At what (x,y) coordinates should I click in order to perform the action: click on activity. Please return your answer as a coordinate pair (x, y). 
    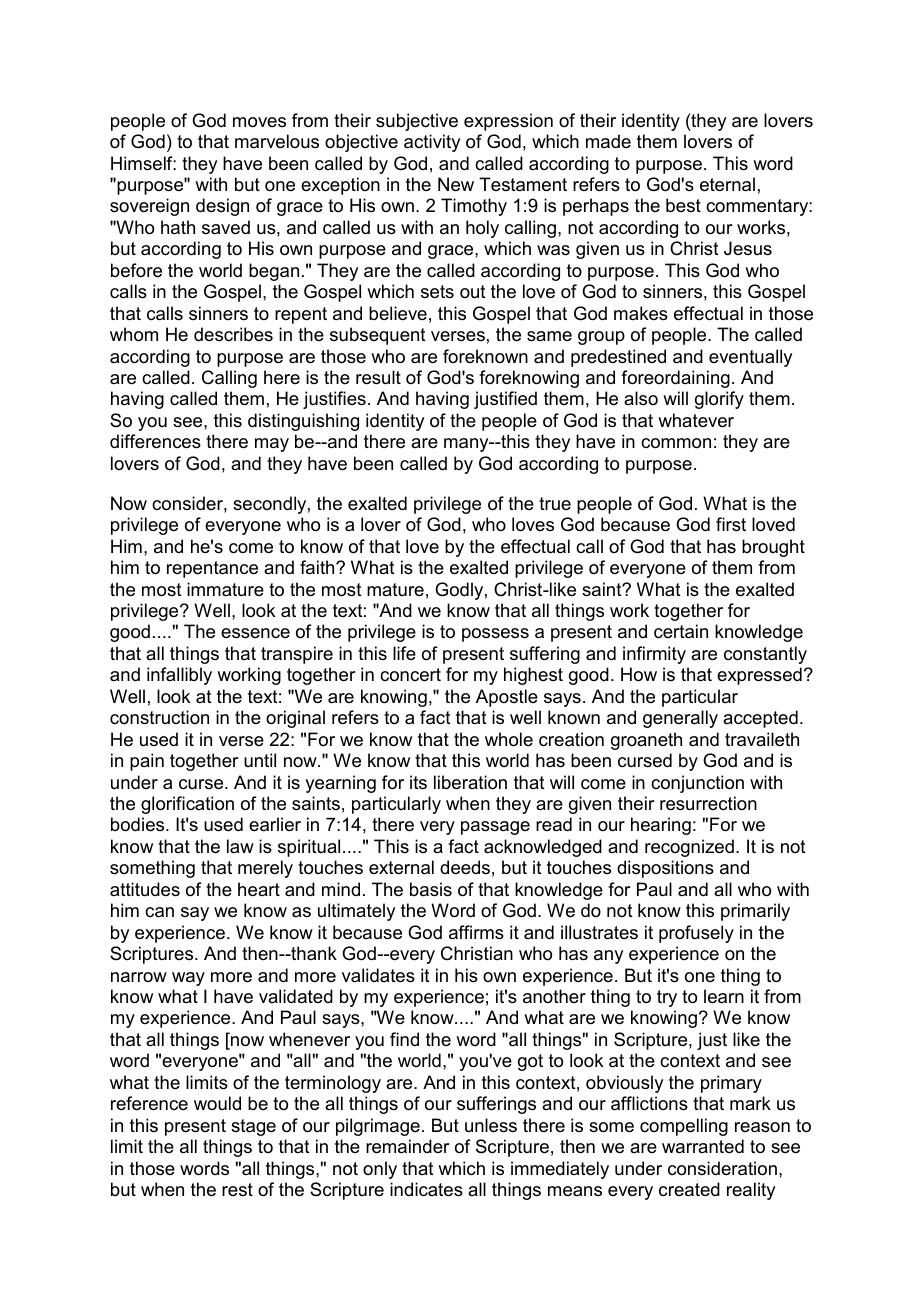
    Looking at the image, I should click on (432, 143).
